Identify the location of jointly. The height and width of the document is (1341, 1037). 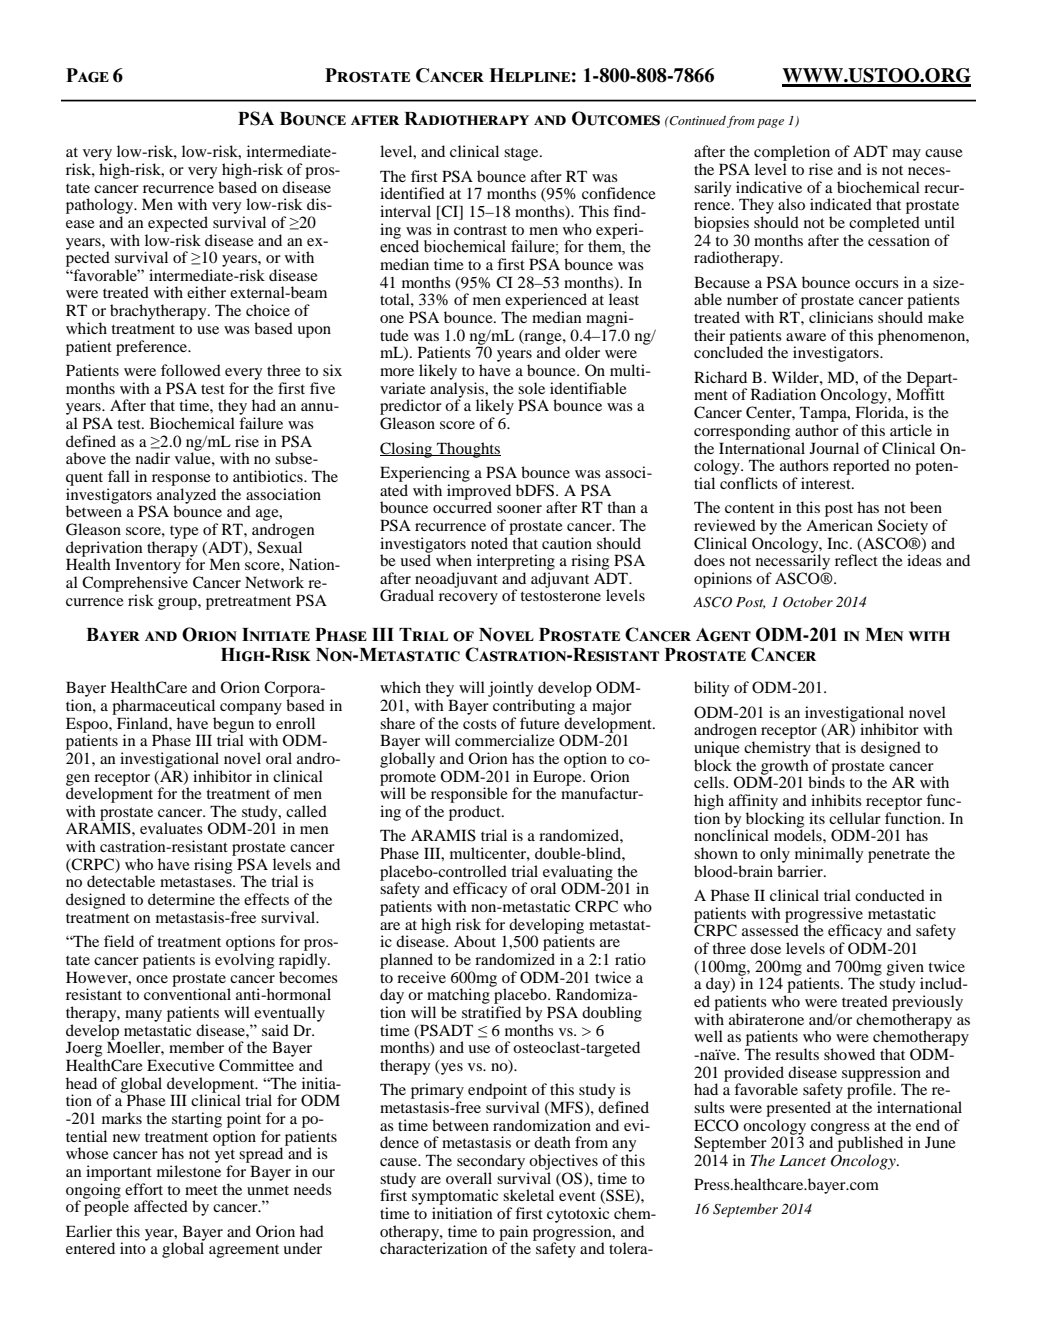
(510, 689).
